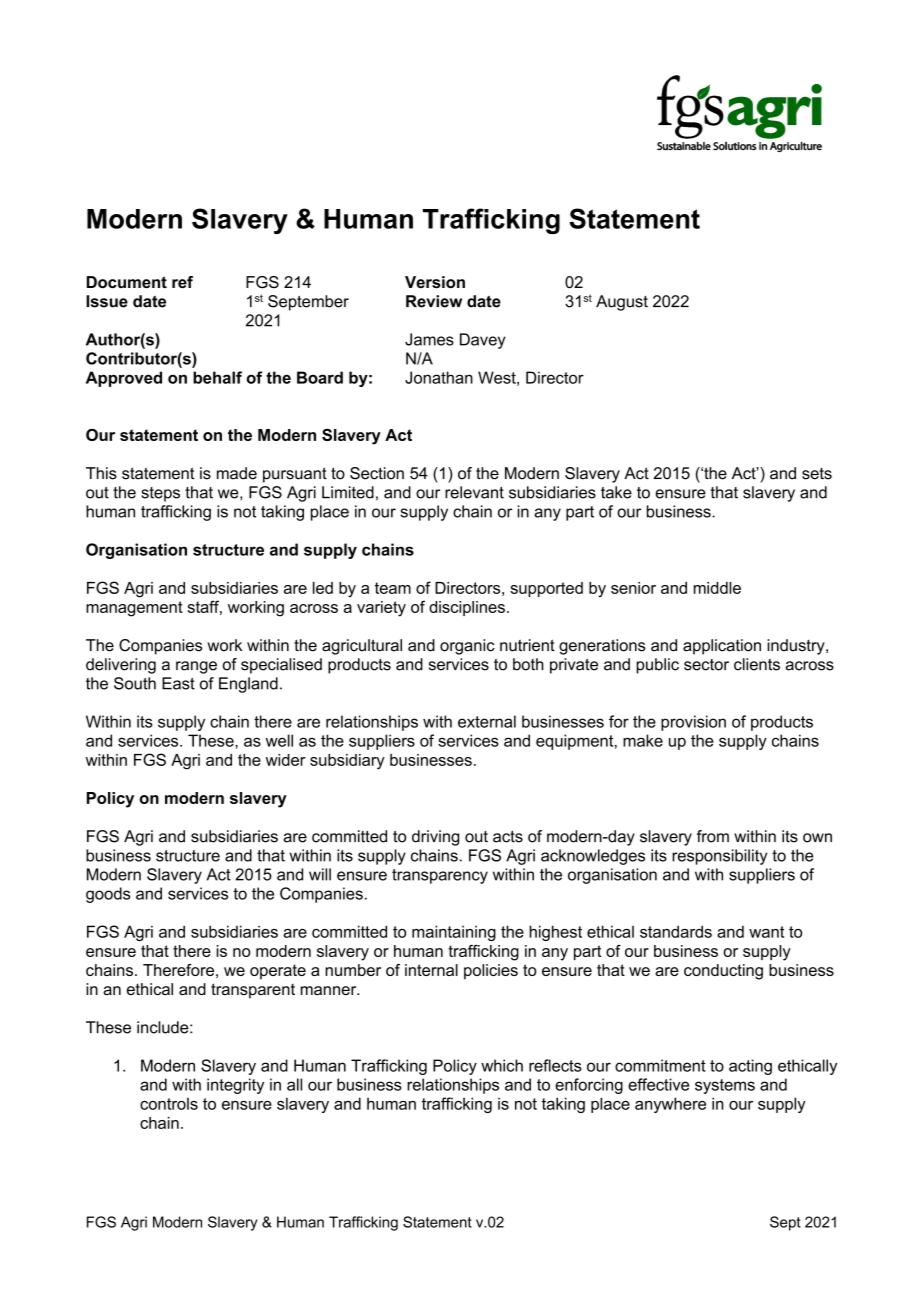  Describe the element at coordinates (169, 1104) in the screenshot. I see `controls` at that location.
